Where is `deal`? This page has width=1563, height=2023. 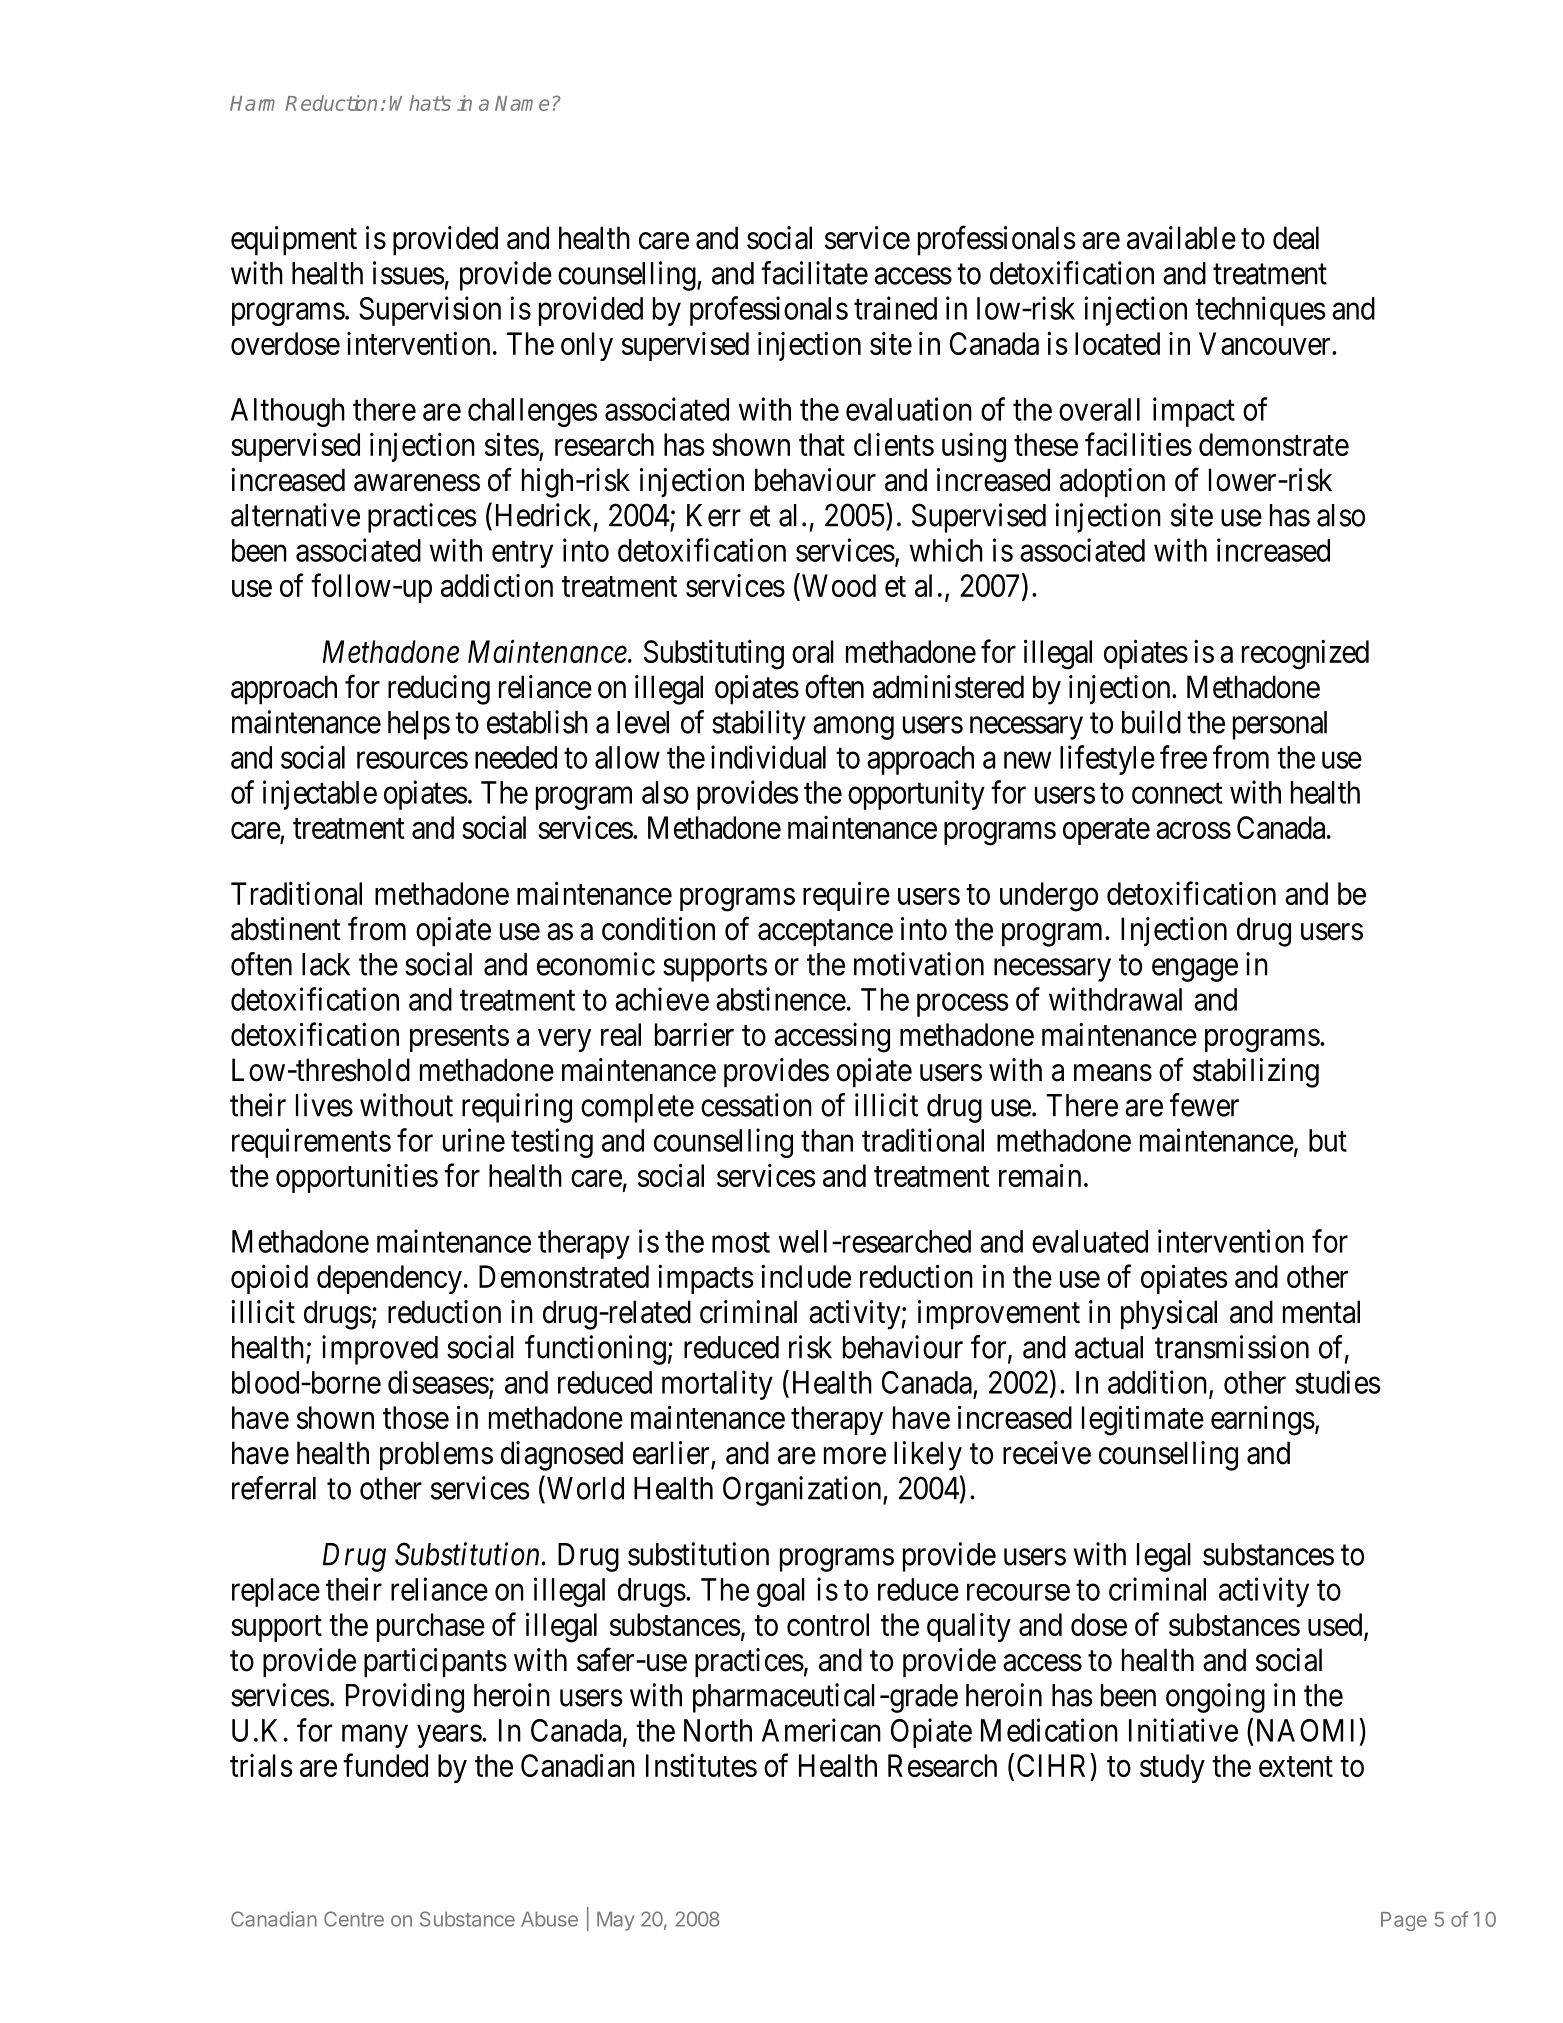
deal is located at coordinates (1296, 238).
